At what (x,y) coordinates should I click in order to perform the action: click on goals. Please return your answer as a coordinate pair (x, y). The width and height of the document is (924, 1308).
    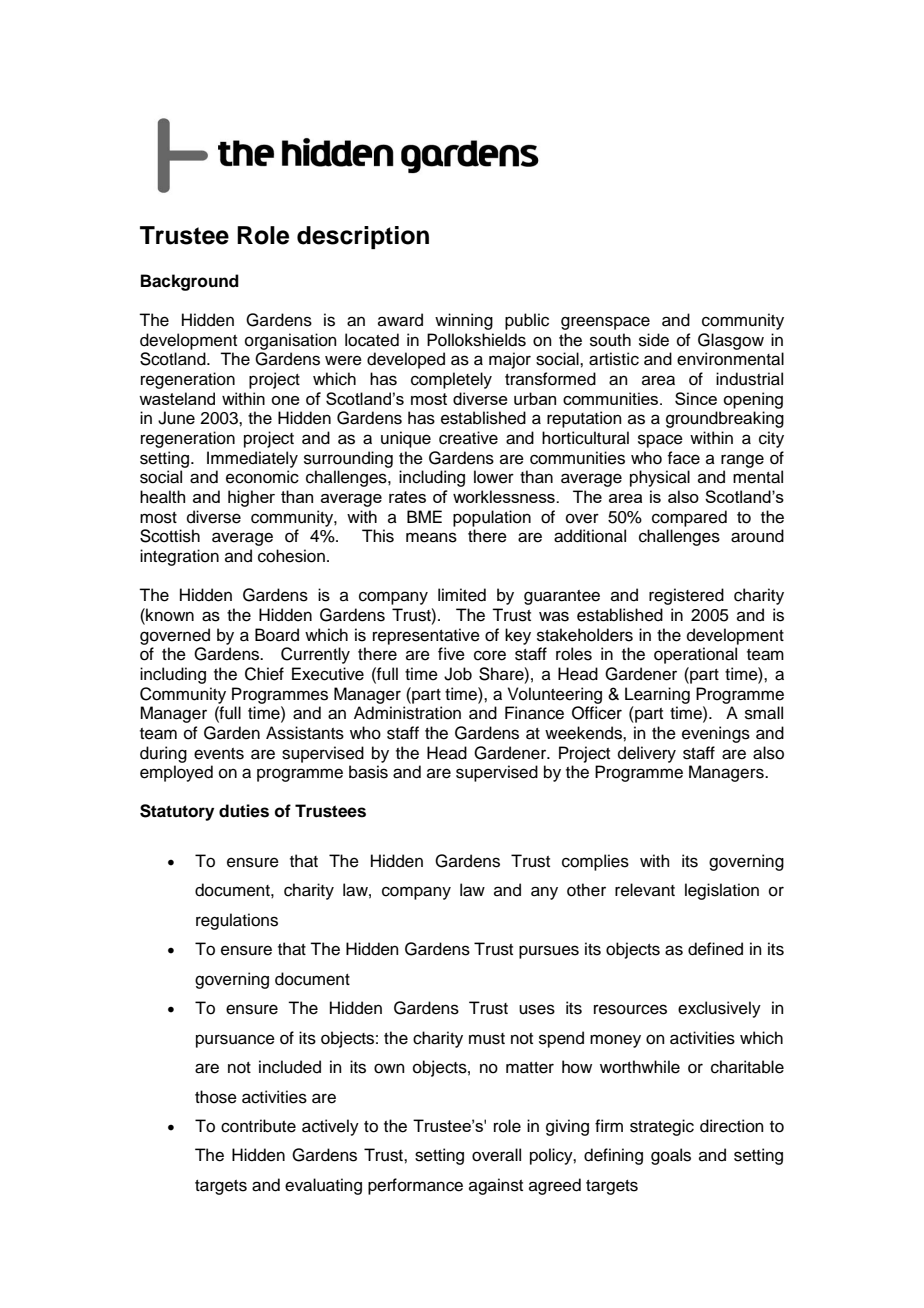
    Looking at the image, I should click on (671, 1156).
